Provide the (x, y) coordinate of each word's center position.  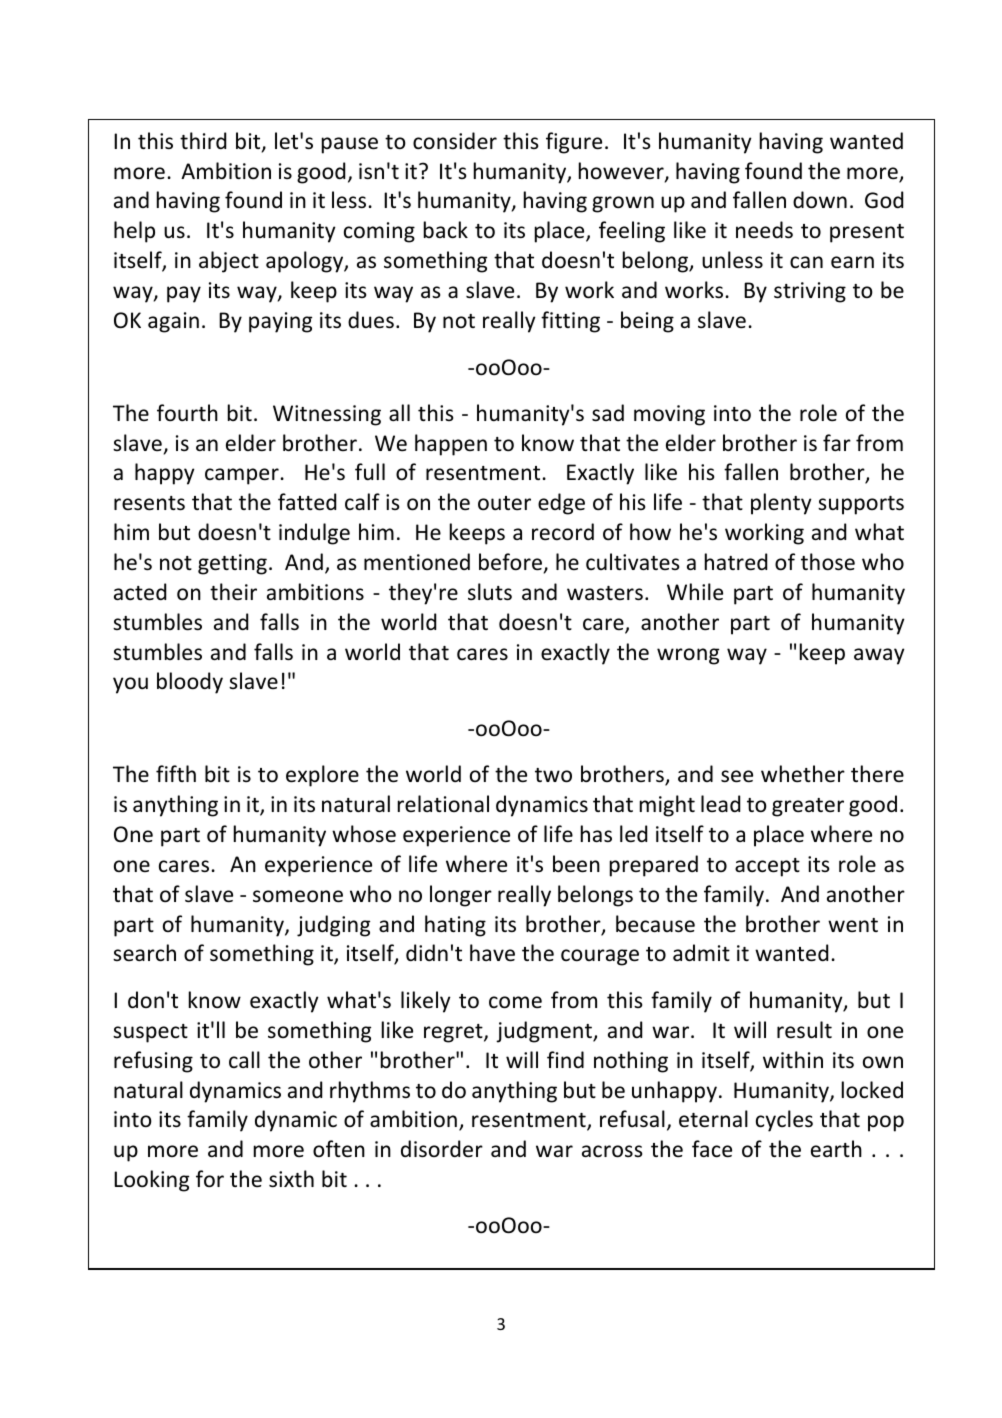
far (837, 442)
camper (242, 476)
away (879, 656)
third (203, 140)
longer (461, 896)
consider (455, 141)
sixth (291, 1179)
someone (298, 896)
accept (767, 867)
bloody (190, 683)
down (820, 200)
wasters (605, 593)
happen (451, 445)
